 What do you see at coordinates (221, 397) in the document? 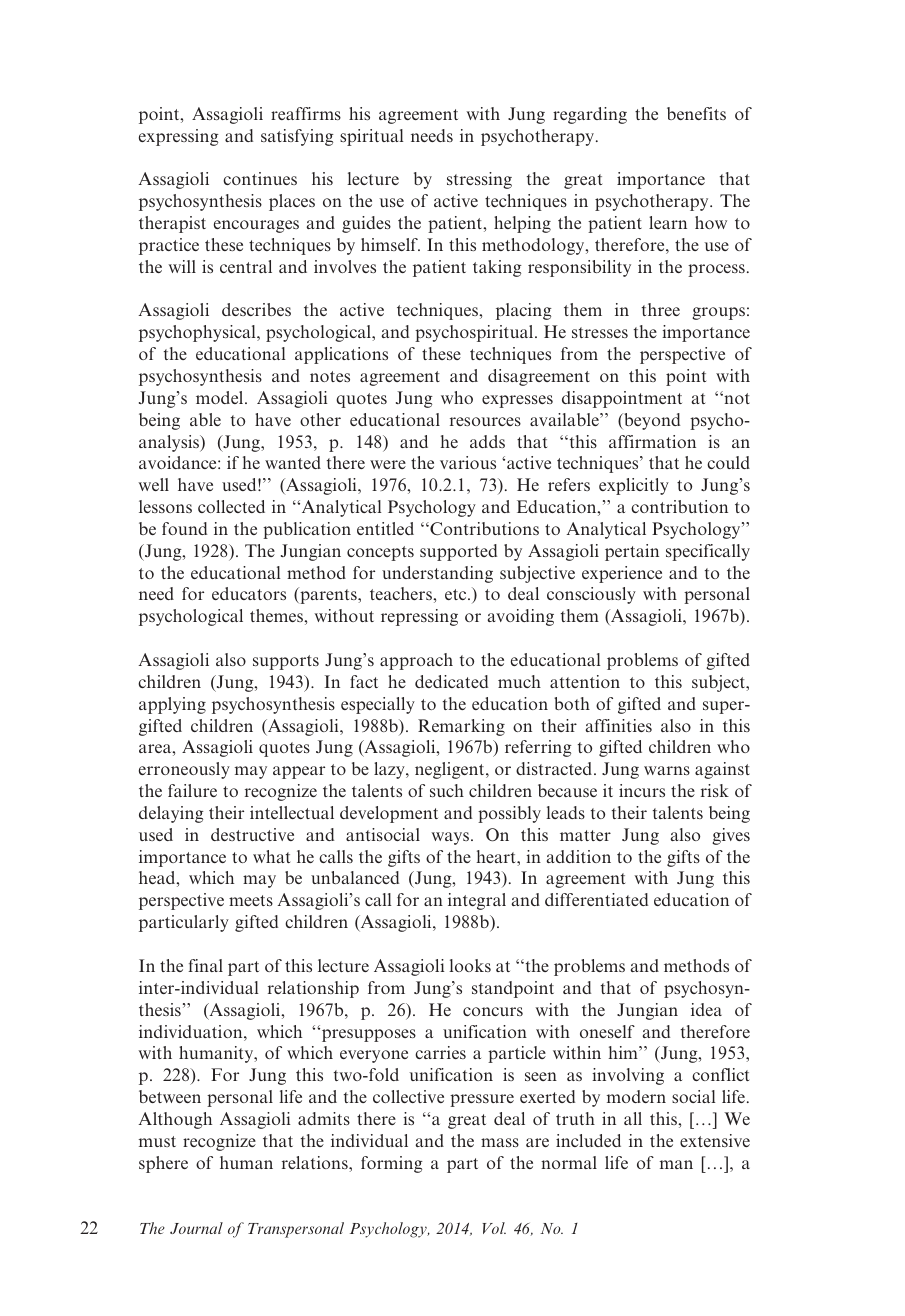
I see `model` at bounding box center [221, 397].
